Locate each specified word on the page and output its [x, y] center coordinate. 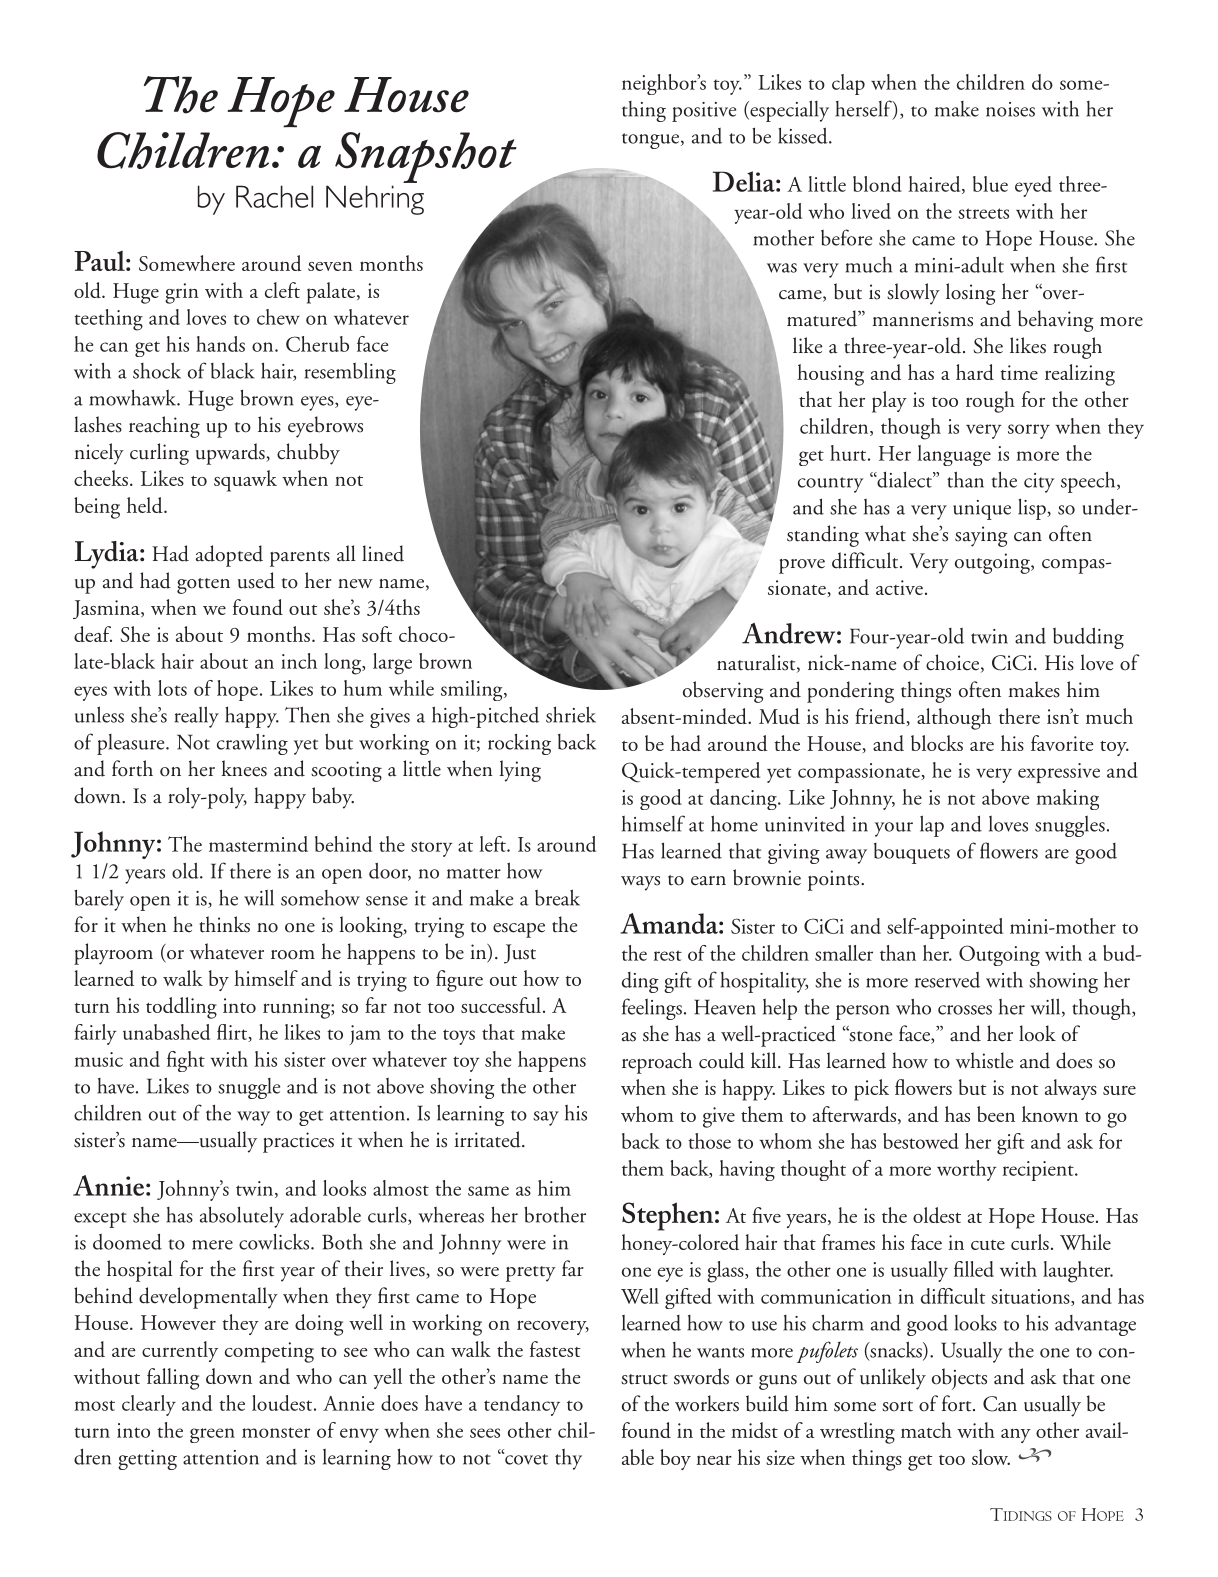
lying [520, 771]
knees [244, 768]
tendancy [522, 1405]
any [1016, 1435]
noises [1010, 109]
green [212, 1435]
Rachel [274, 196]
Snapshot [426, 159]
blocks [937, 743]
